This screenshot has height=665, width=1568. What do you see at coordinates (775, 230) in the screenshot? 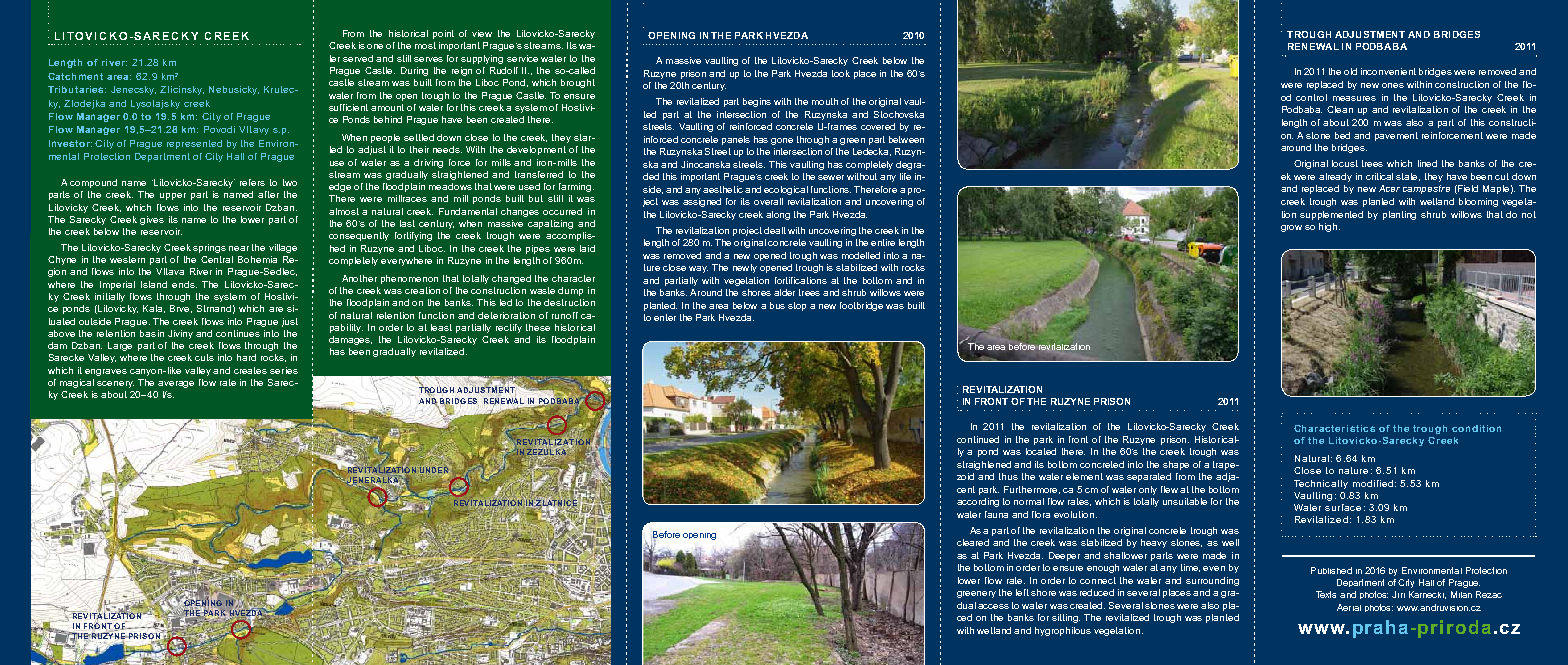
I see `dealt` at bounding box center [775, 230].
